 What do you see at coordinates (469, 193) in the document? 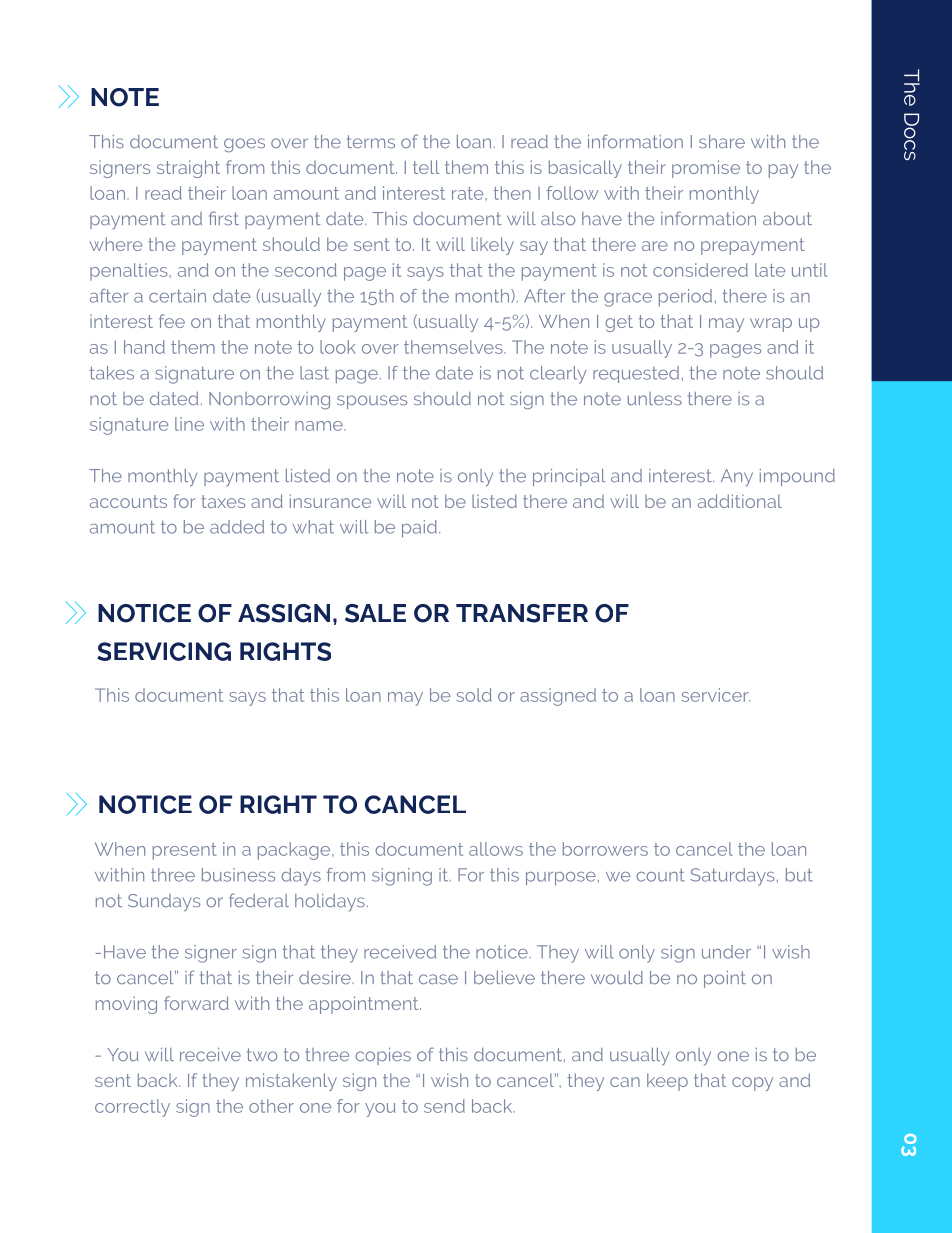
I see `rate` at bounding box center [469, 193].
